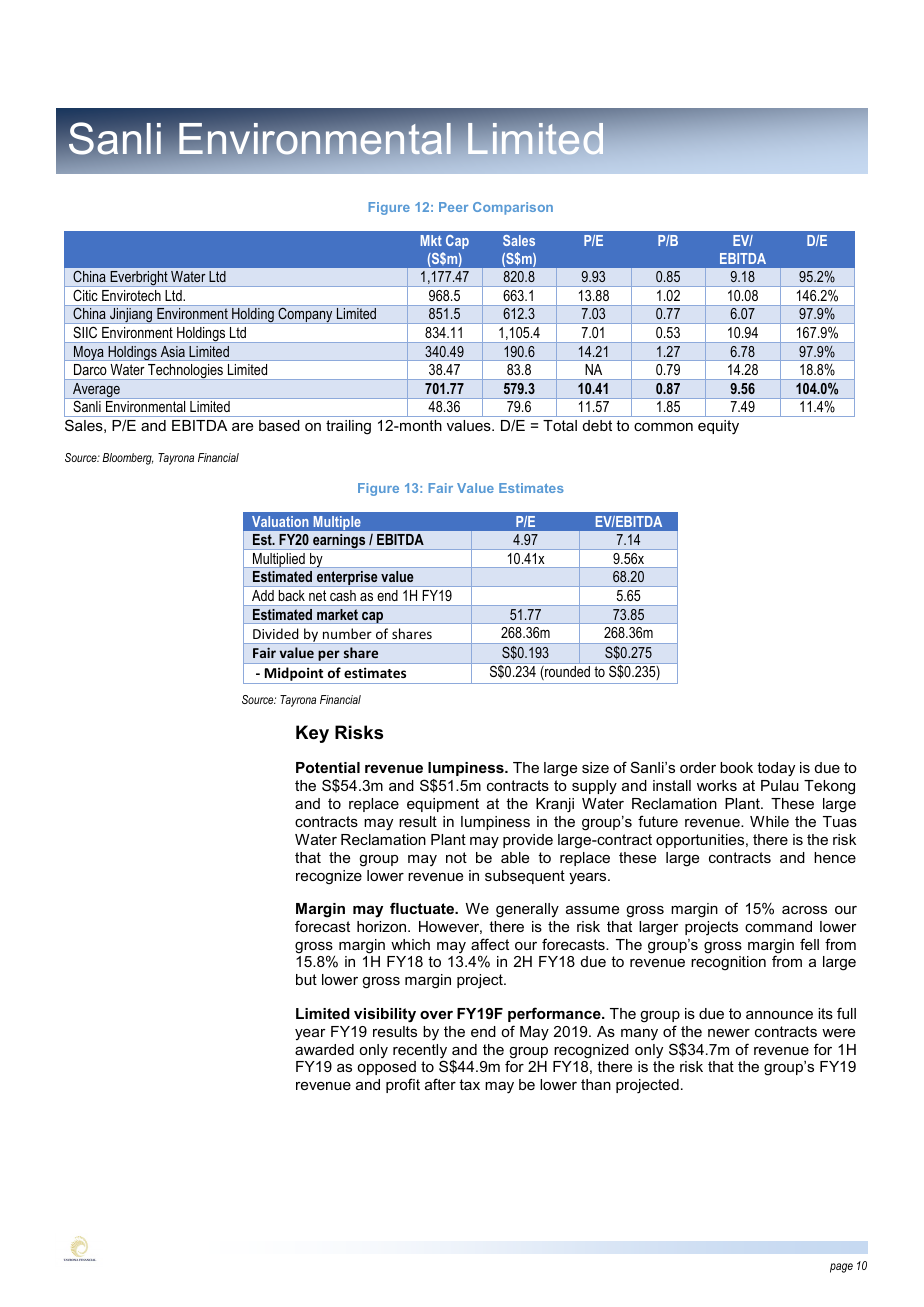 The image size is (924, 1307). What do you see at coordinates (312, 734) in the page?
I see `Key` at bounding box center [312, 734].
